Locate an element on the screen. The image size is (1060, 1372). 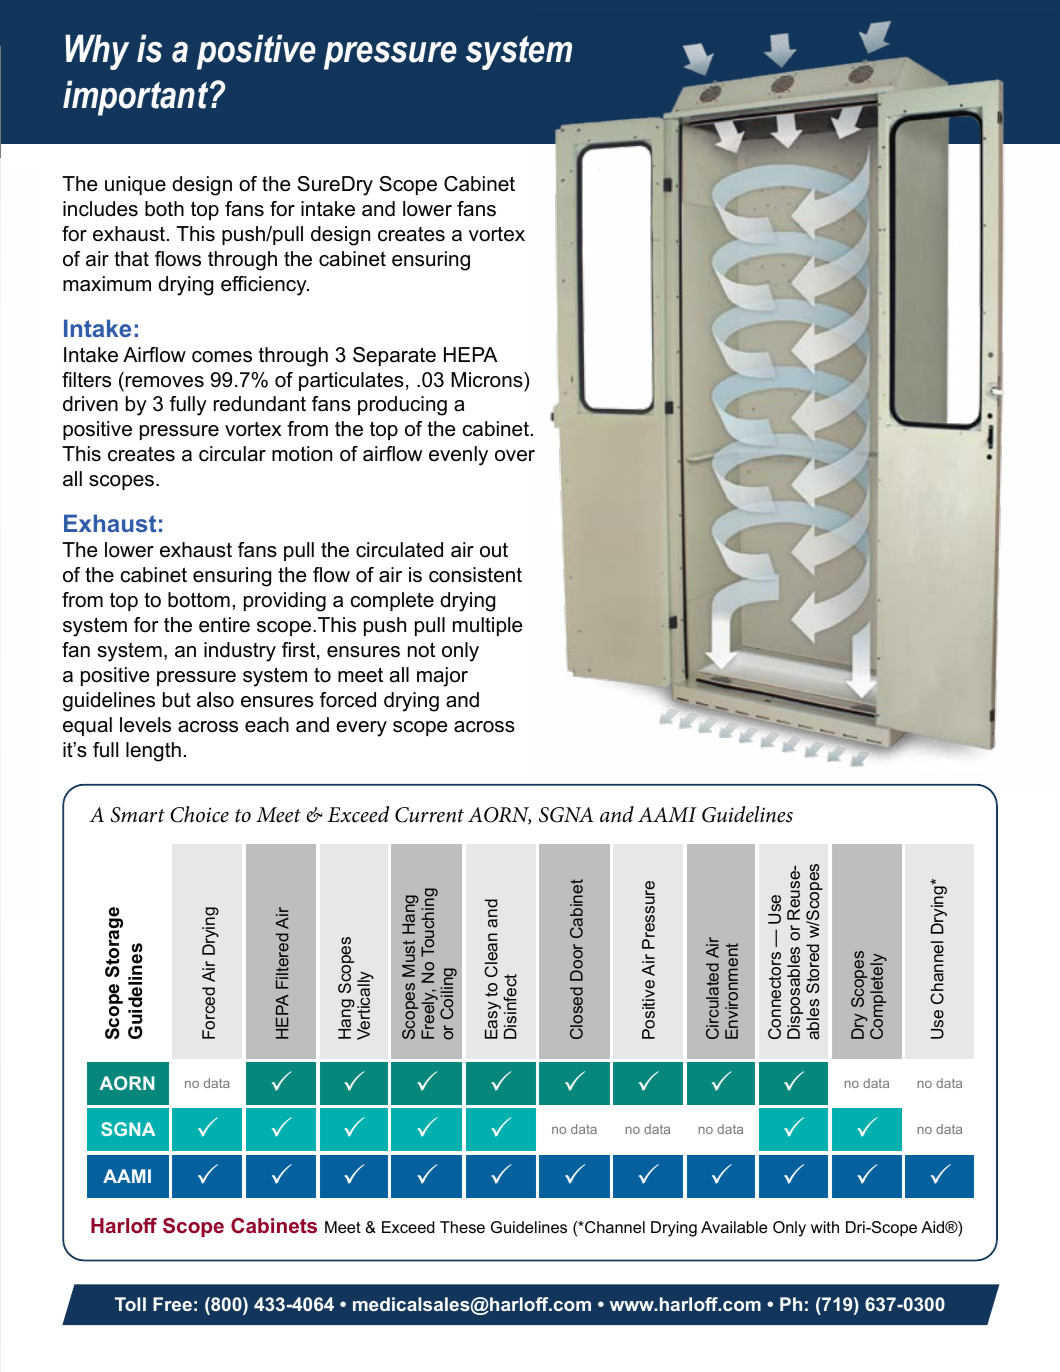
These is located at coordinates (462, 1227).
